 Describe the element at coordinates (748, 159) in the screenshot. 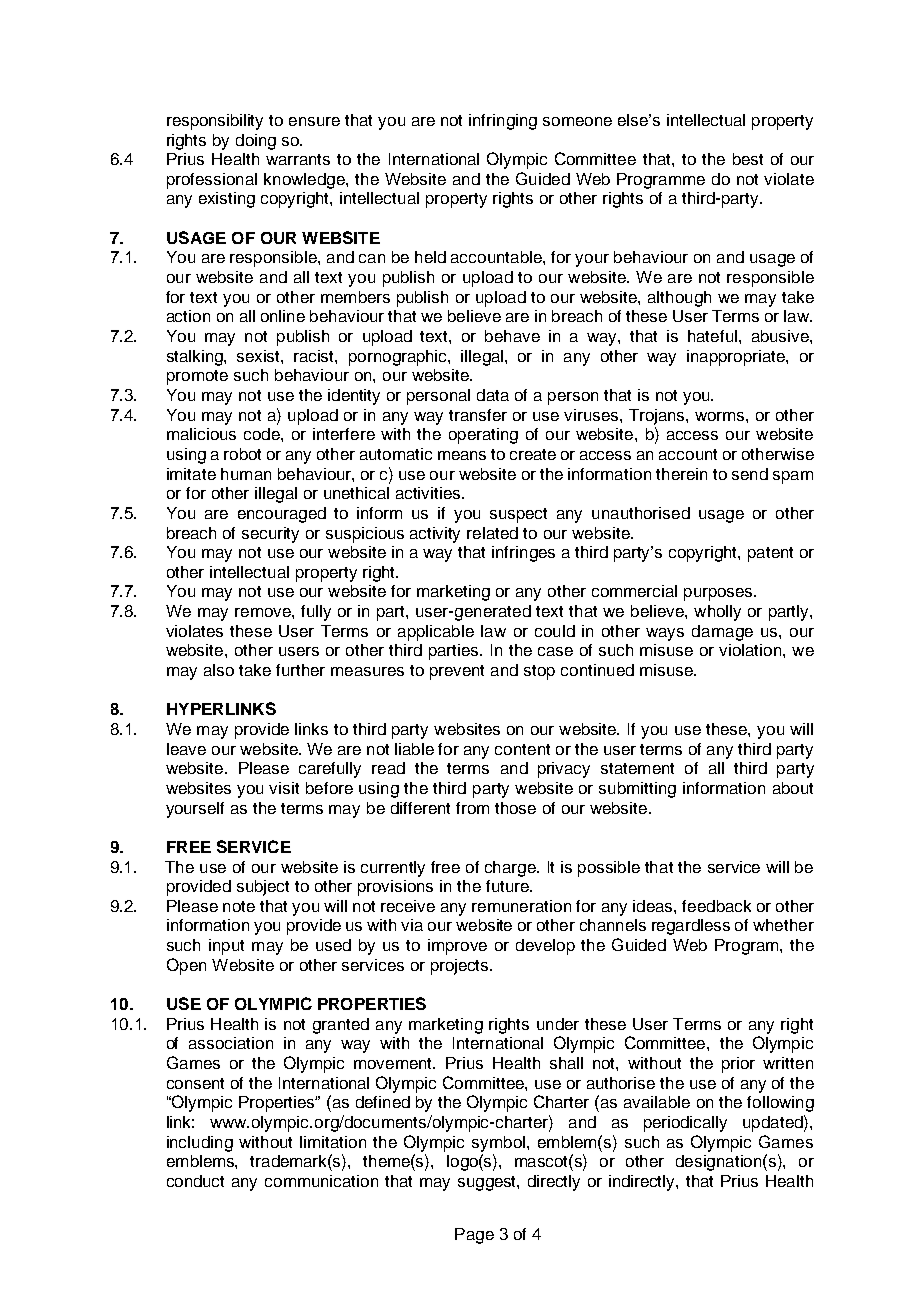

I see `best` at that location.
